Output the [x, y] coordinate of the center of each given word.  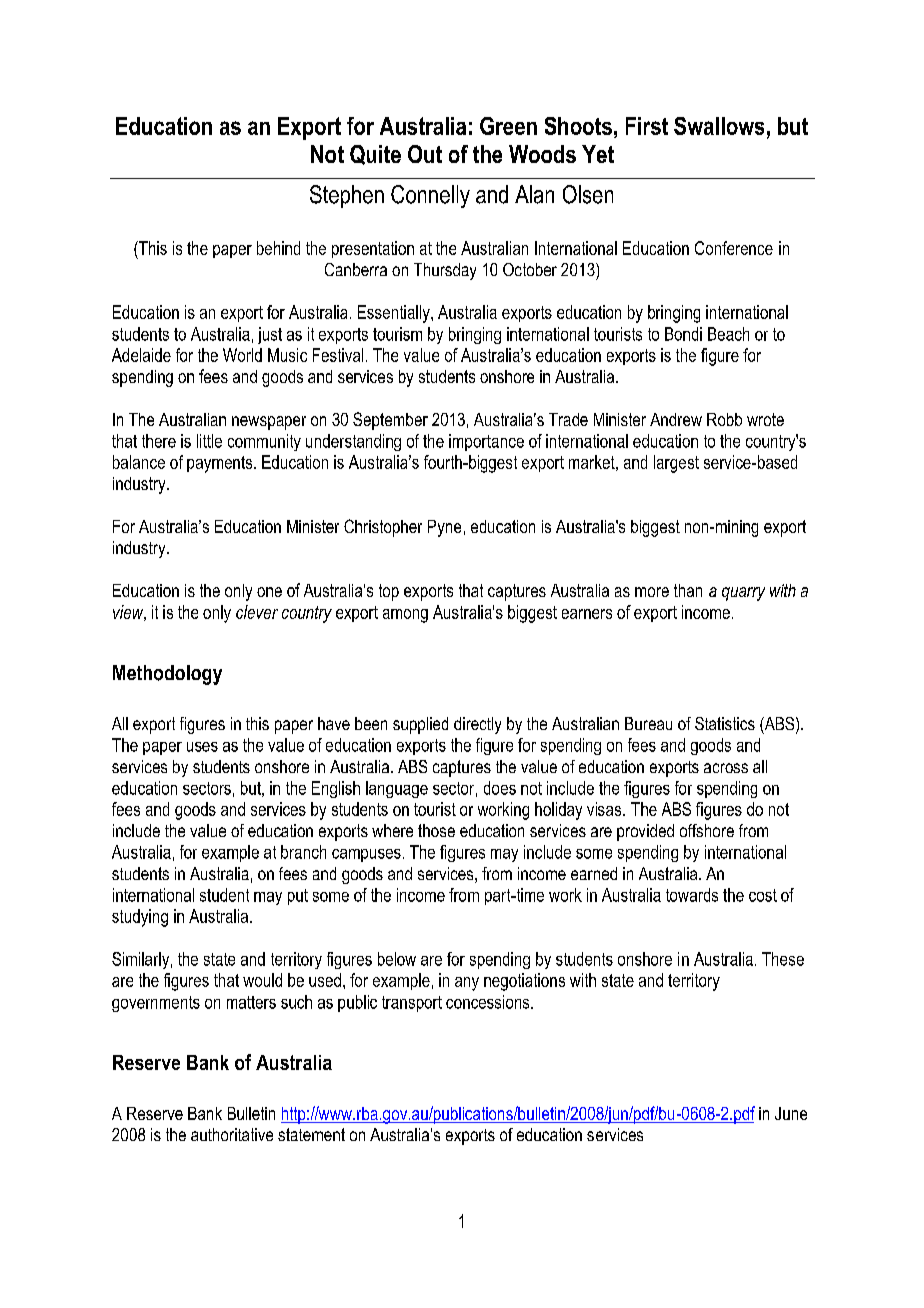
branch [303, 852]
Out [425, 154]
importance [486, 442]
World [242, 355]
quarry [743, 594]
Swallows [719, 126]
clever [257, 612]
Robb [724, 419]
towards [692, 895]
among [405, 616]
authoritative [232, 1134]
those [436, 830]
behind [278, 248]
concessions [489, 1002]
